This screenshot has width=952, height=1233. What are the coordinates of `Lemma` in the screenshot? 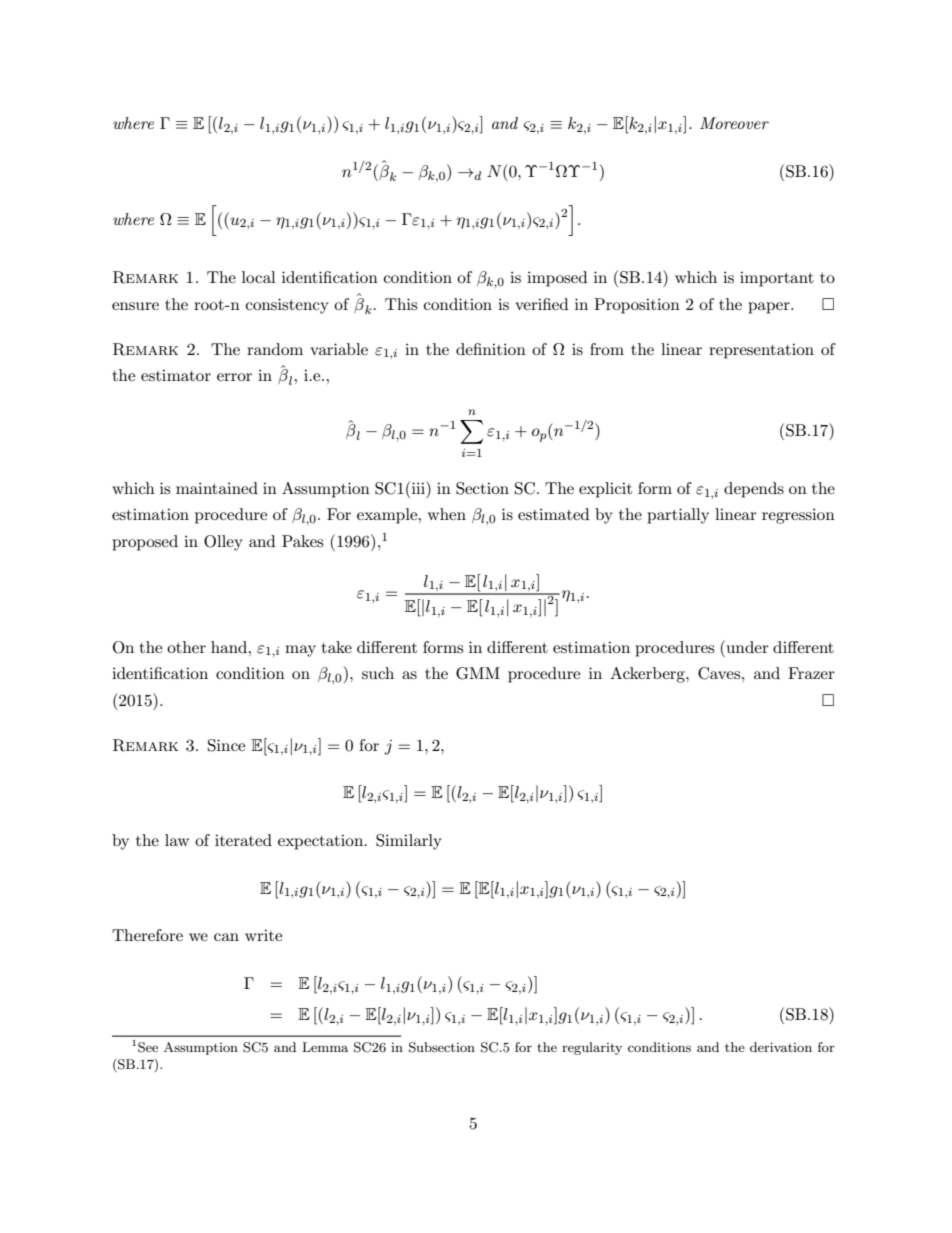 It's located at (325, 1047).
